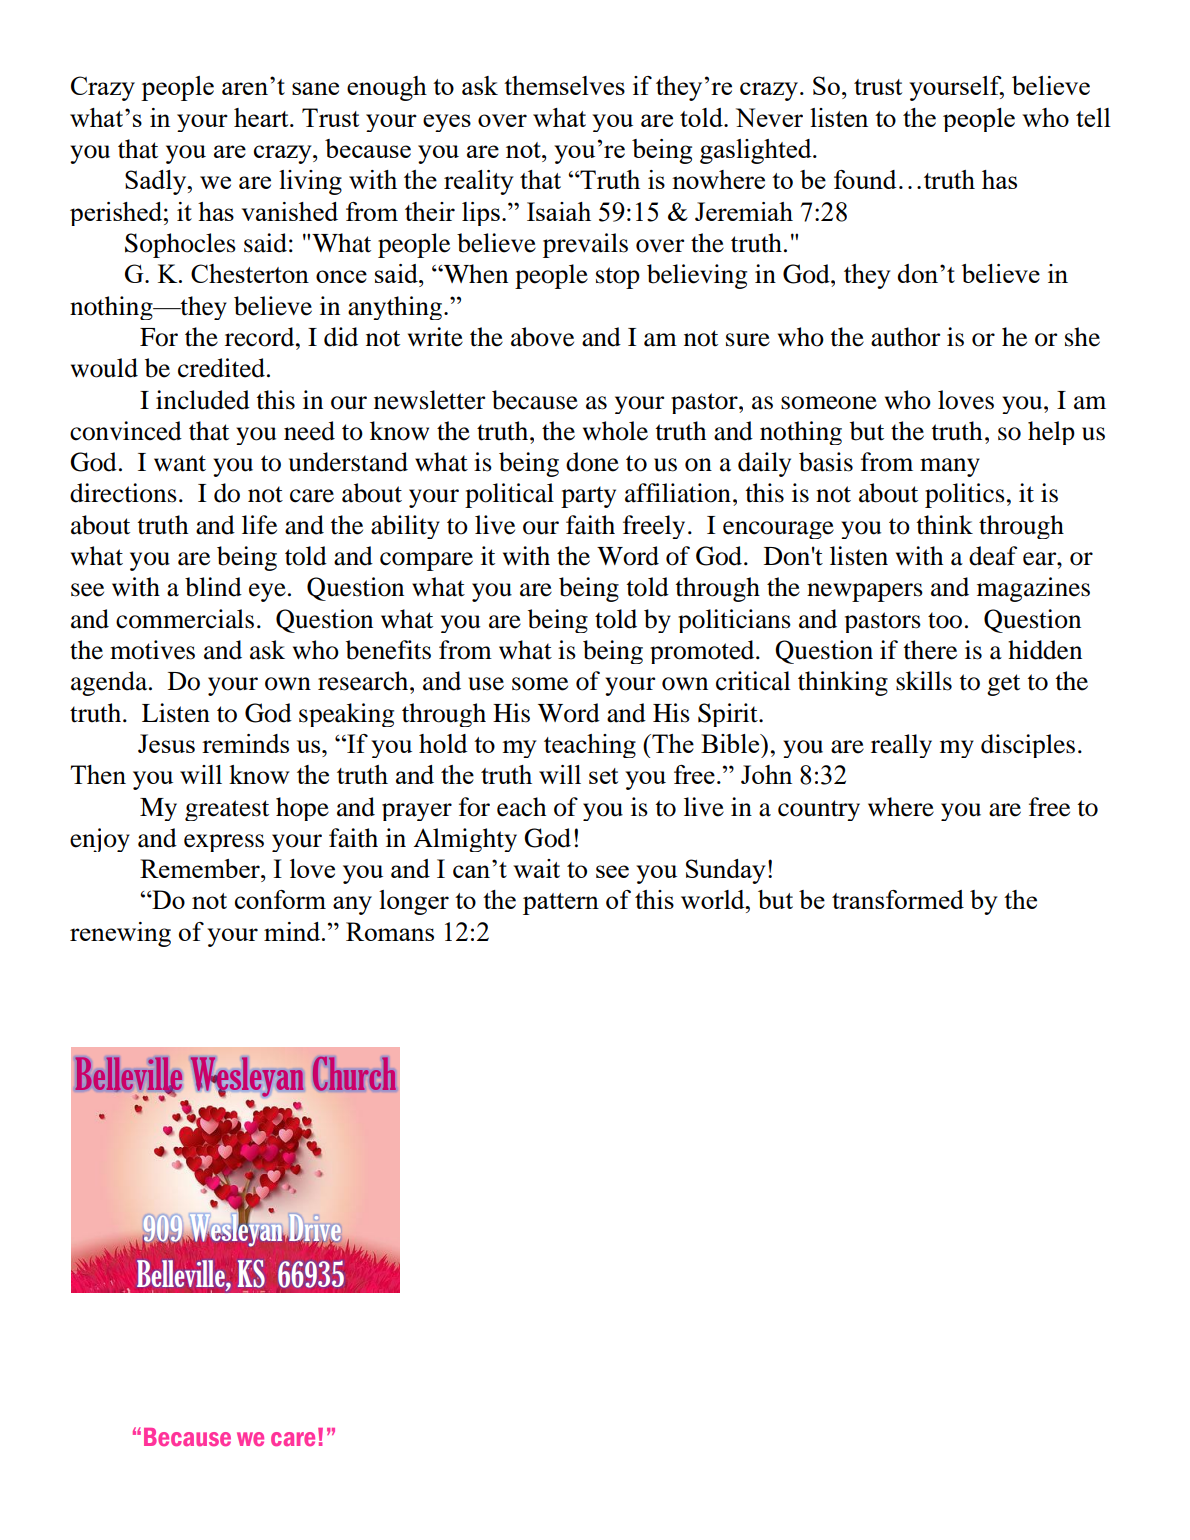 This screenshot has height=1540, width=1190. Describe the element at coordinates (1093, 117) in the screenshot. I see `tell` at that location.
